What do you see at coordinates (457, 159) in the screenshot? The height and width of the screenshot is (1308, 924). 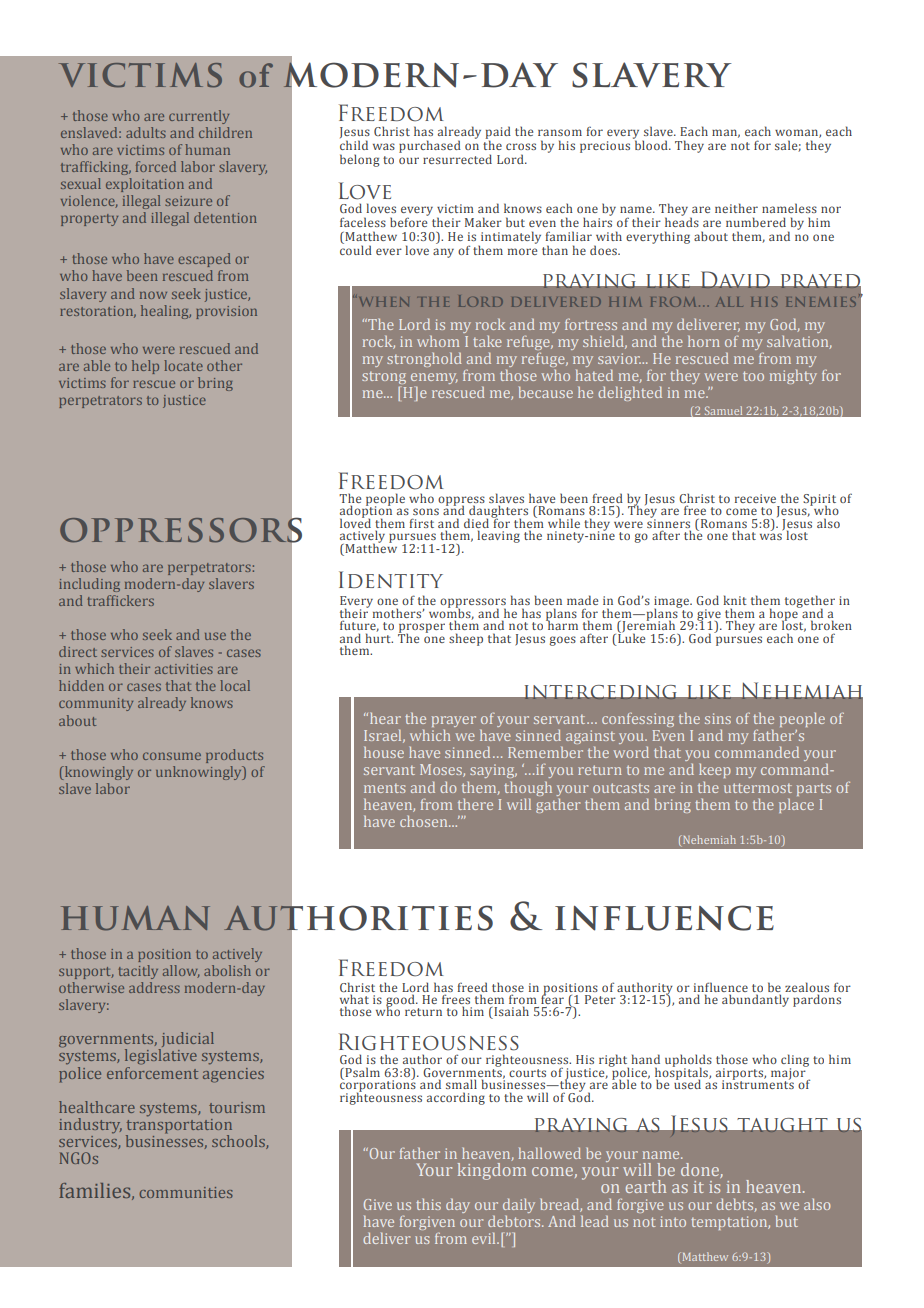 I see `resurrected` at bounding box center [457, 159].
